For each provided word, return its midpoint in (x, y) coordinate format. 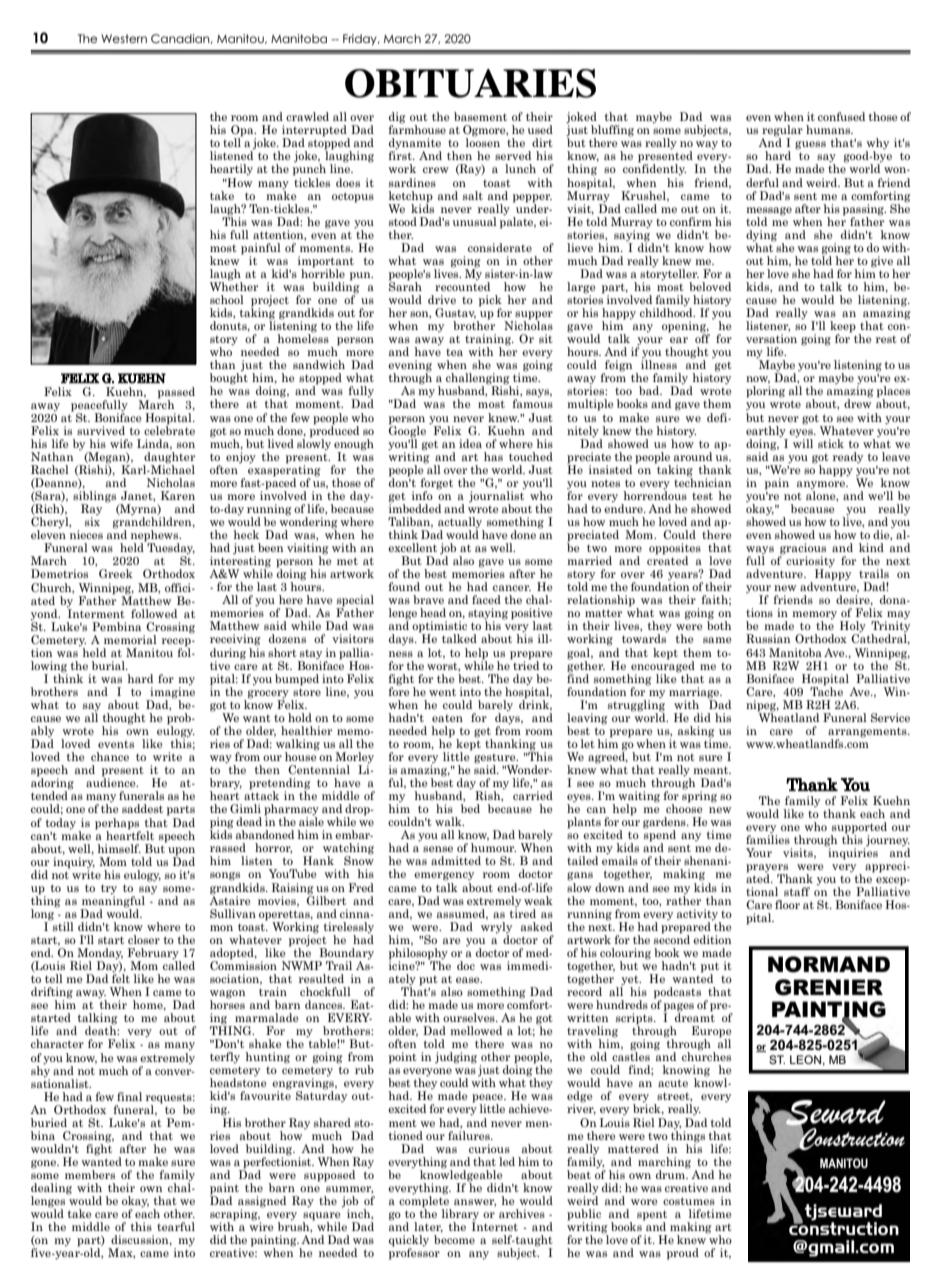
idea (470, 443)
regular (782, 132)
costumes (689, 1201)
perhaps (117, 824)
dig (397, 119)
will (803, 442)
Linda (154, 444)
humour (493, 847)
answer (475, 1203)
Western (124, 38)
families (768, 838)
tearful (176, 1226)
